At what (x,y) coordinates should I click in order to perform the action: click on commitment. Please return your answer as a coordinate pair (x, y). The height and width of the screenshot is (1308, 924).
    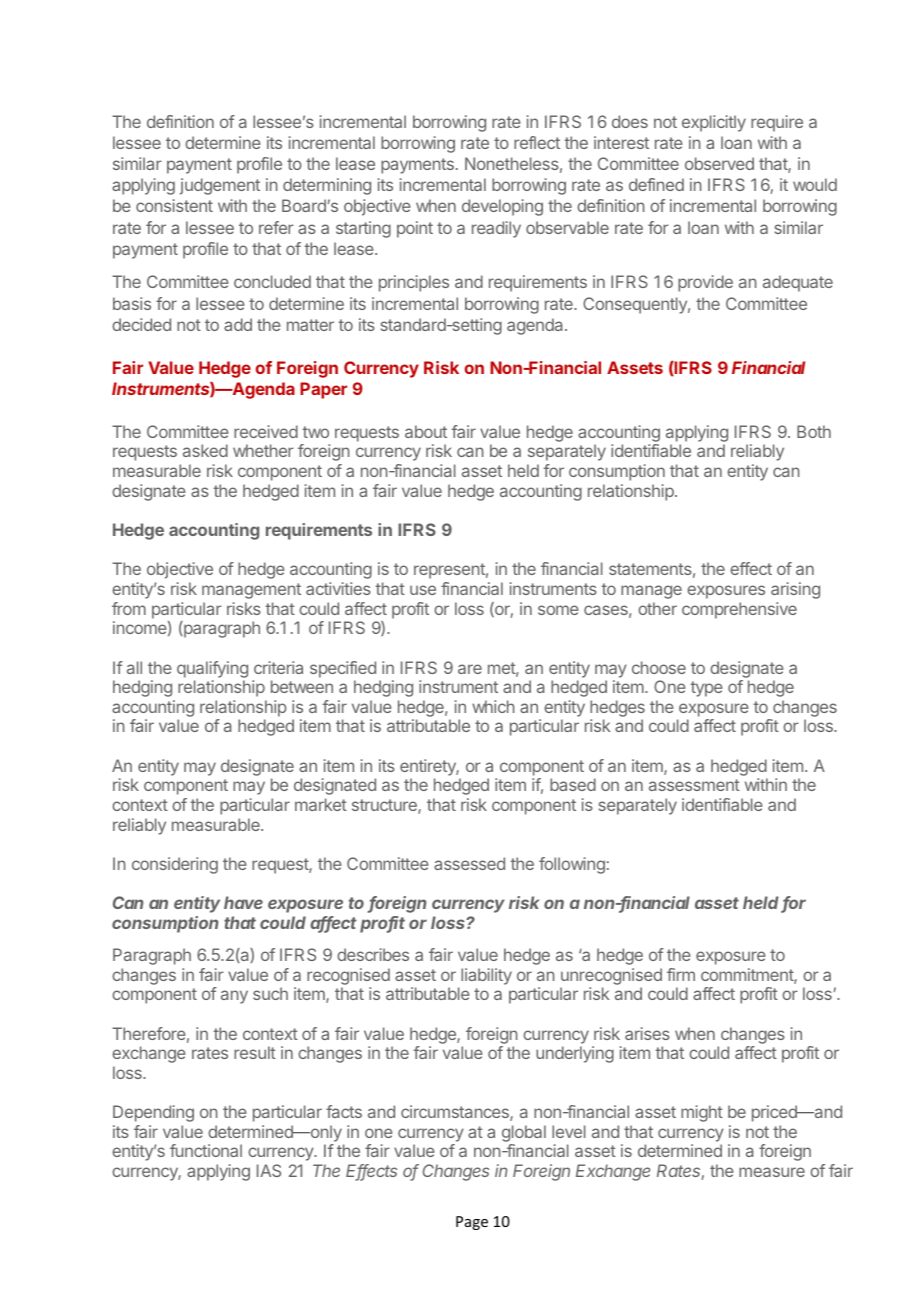
    Looking at the image, I should click on (748, 976).
